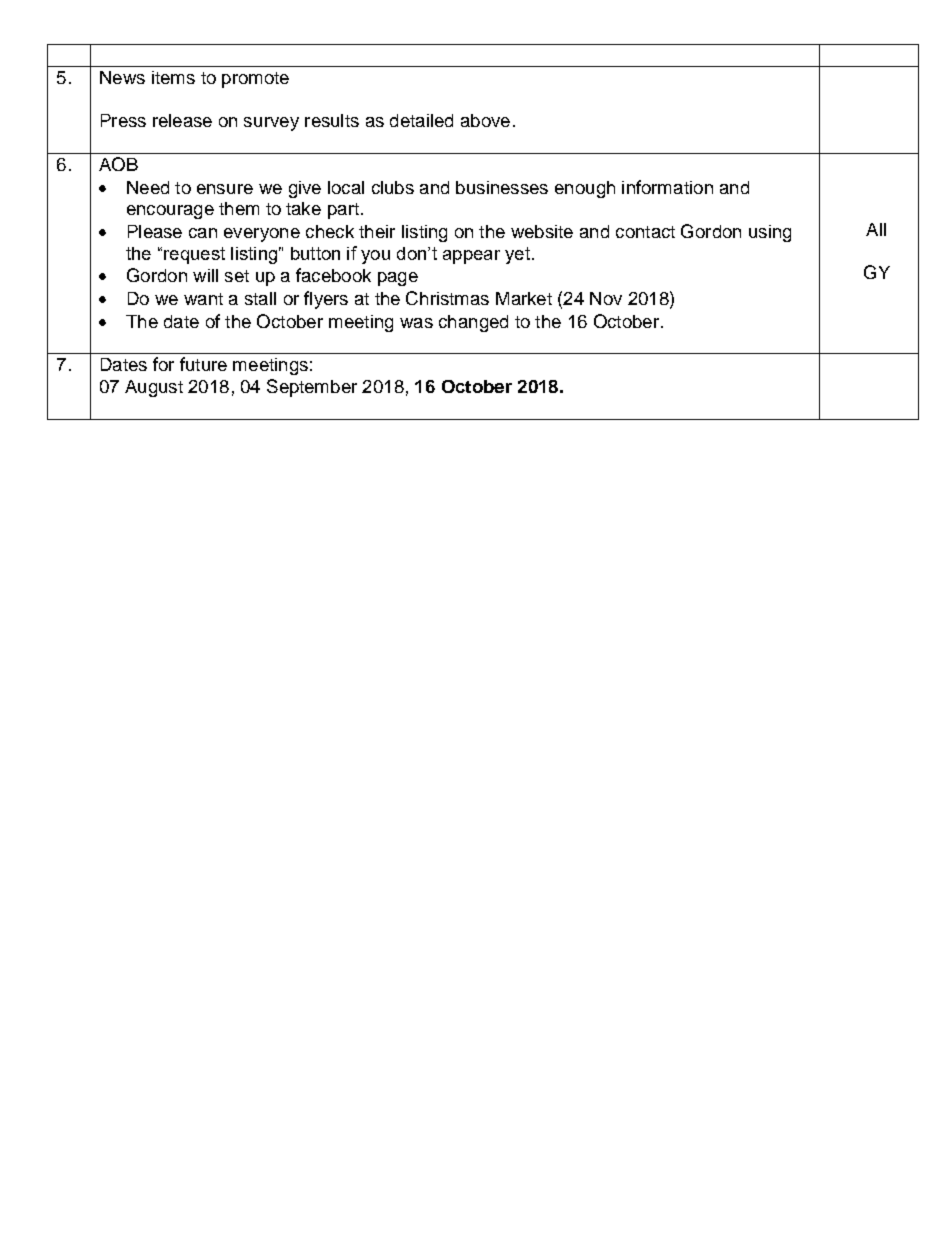 Image resolution: width=952 pixels, height=1233 pixels. I want to click on Nov, so click(606, 298).
